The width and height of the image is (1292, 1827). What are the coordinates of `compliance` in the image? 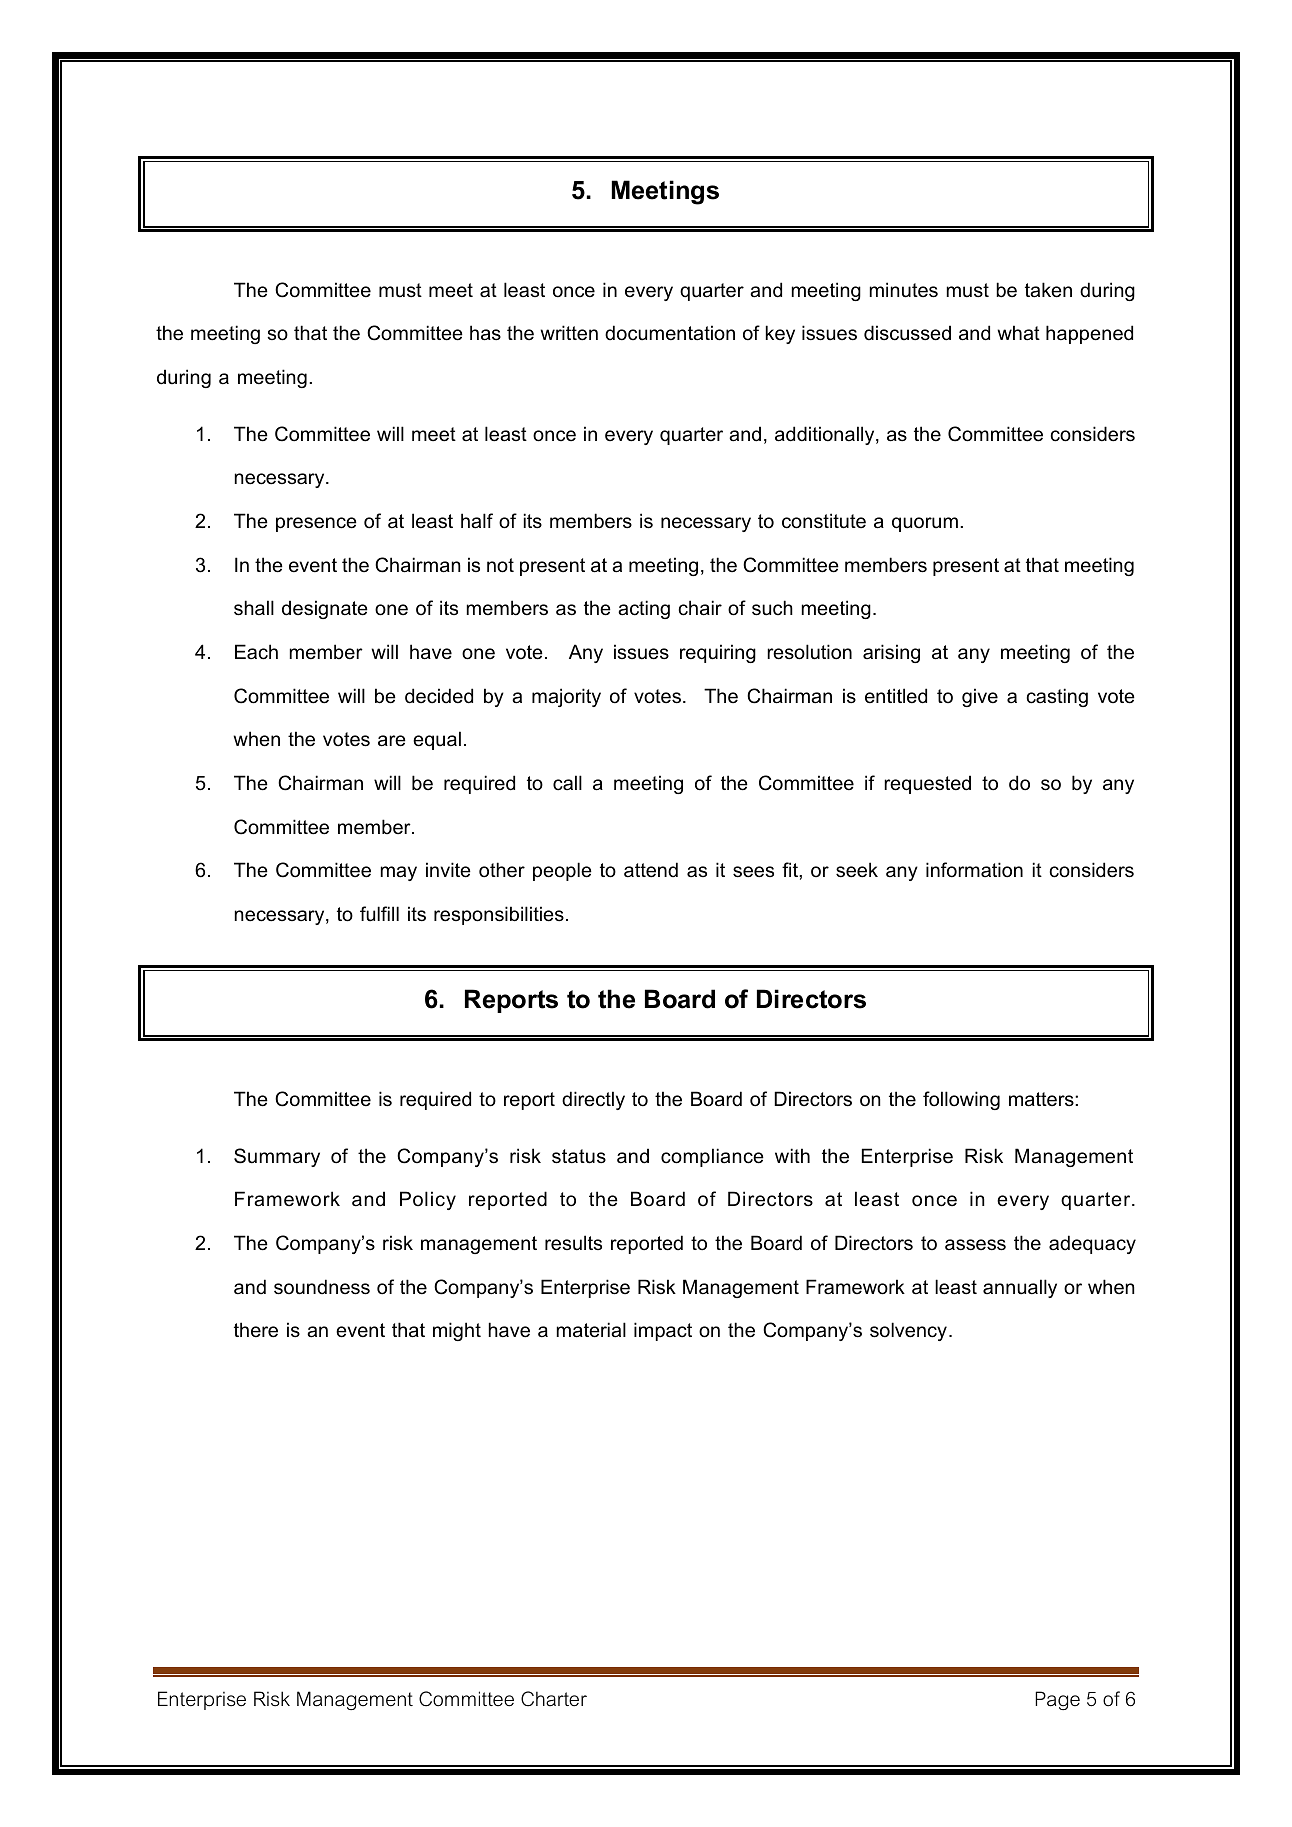 It's located at (712, 1157).
